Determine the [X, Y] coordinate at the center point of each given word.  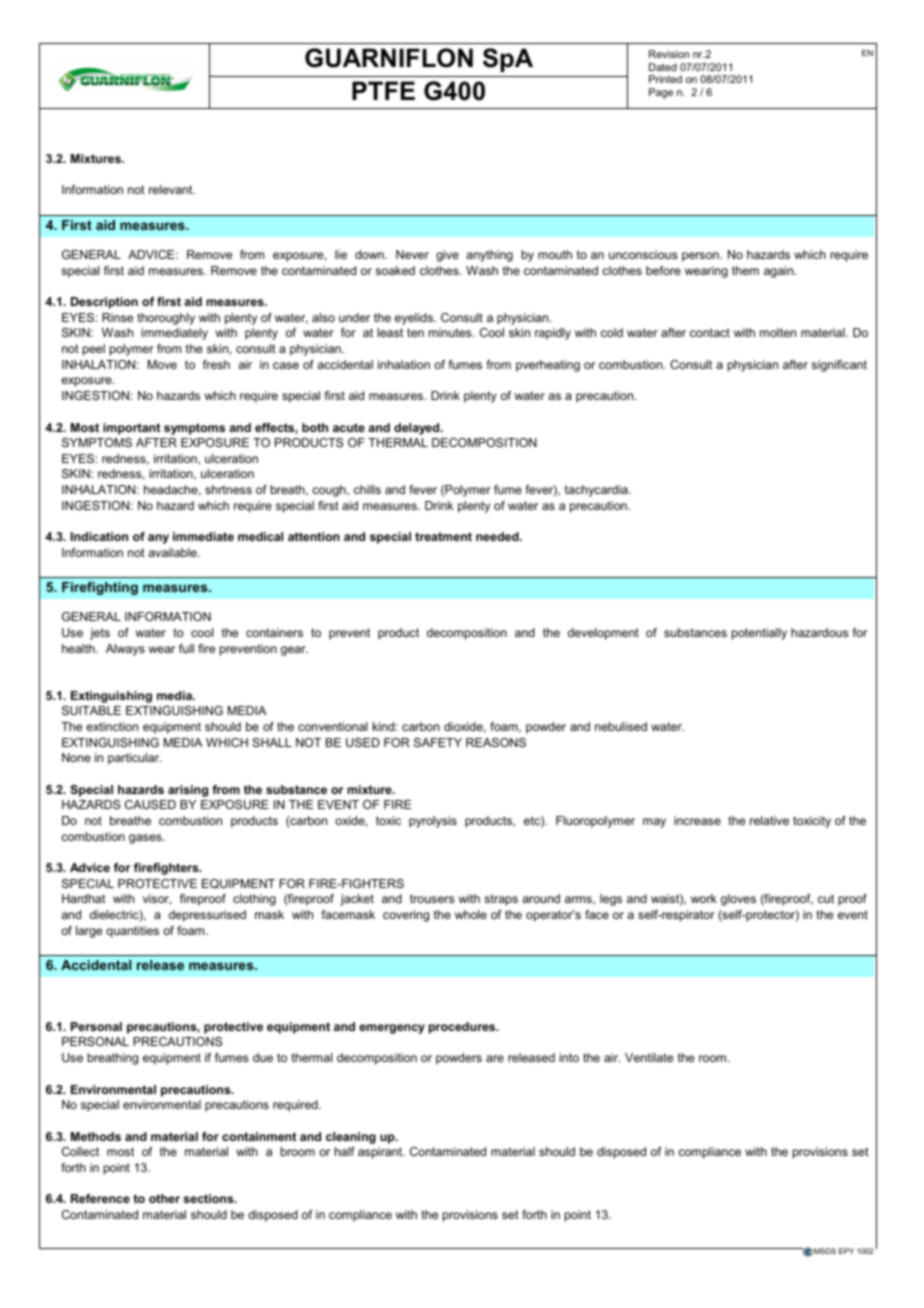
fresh [216, 364]
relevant [172, 189]
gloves [738, 900]
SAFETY [438, 742]
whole [471, 914]
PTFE [383, 90]
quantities [132, 932]
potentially [759, 634]
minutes [451, 332]
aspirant [381, 1153]
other [164, 1198]
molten [778, 332]
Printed [665, 79]
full [186, 648]
